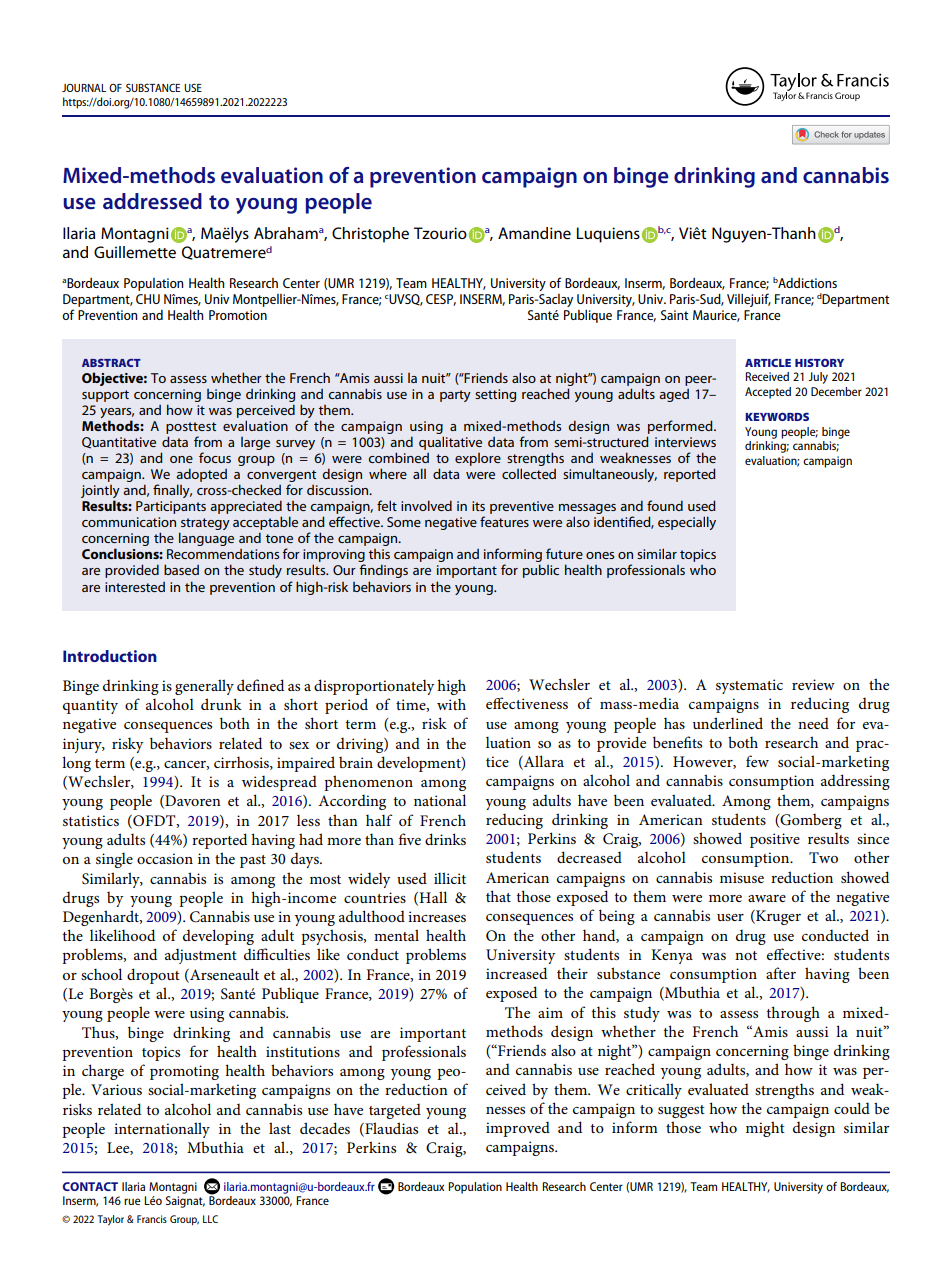  I want to click on Accepted, so click(768, 393).
